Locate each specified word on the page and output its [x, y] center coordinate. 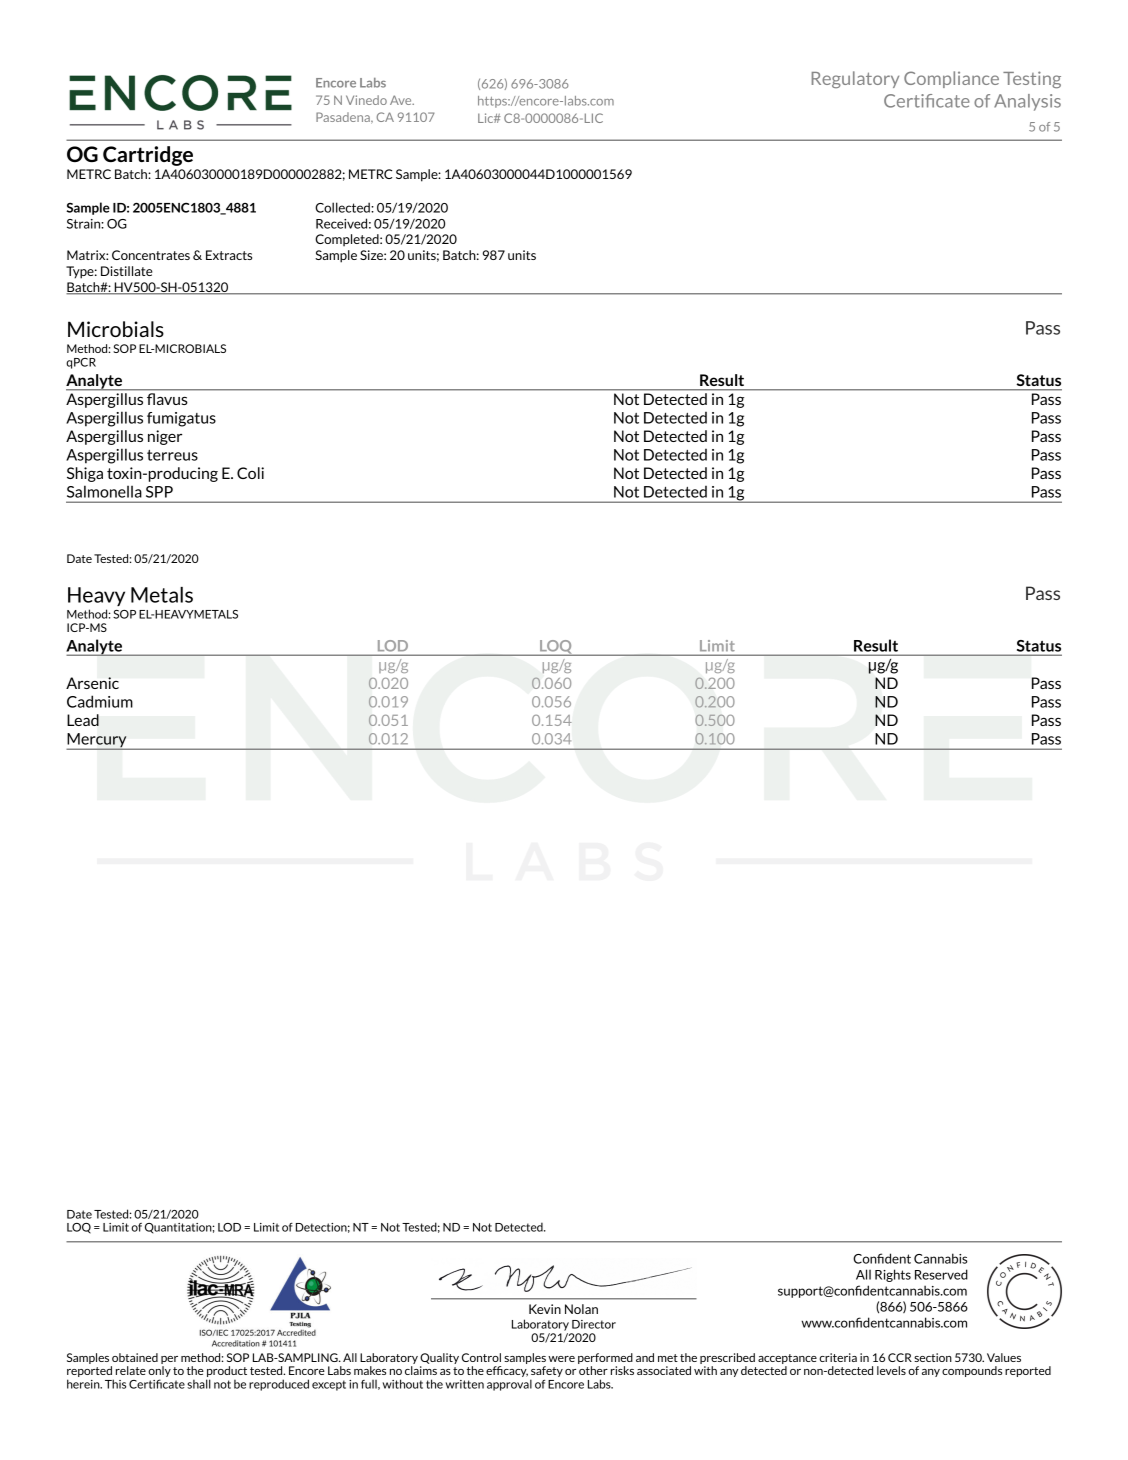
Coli [250, 473]
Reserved [941, 1274]
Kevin [545, 1309]
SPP [159, 492]
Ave [402, 100]
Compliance [951, 79]
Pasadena [344, 118]
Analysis [1027, 102]
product [226, 1373]
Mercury [97, 741]
